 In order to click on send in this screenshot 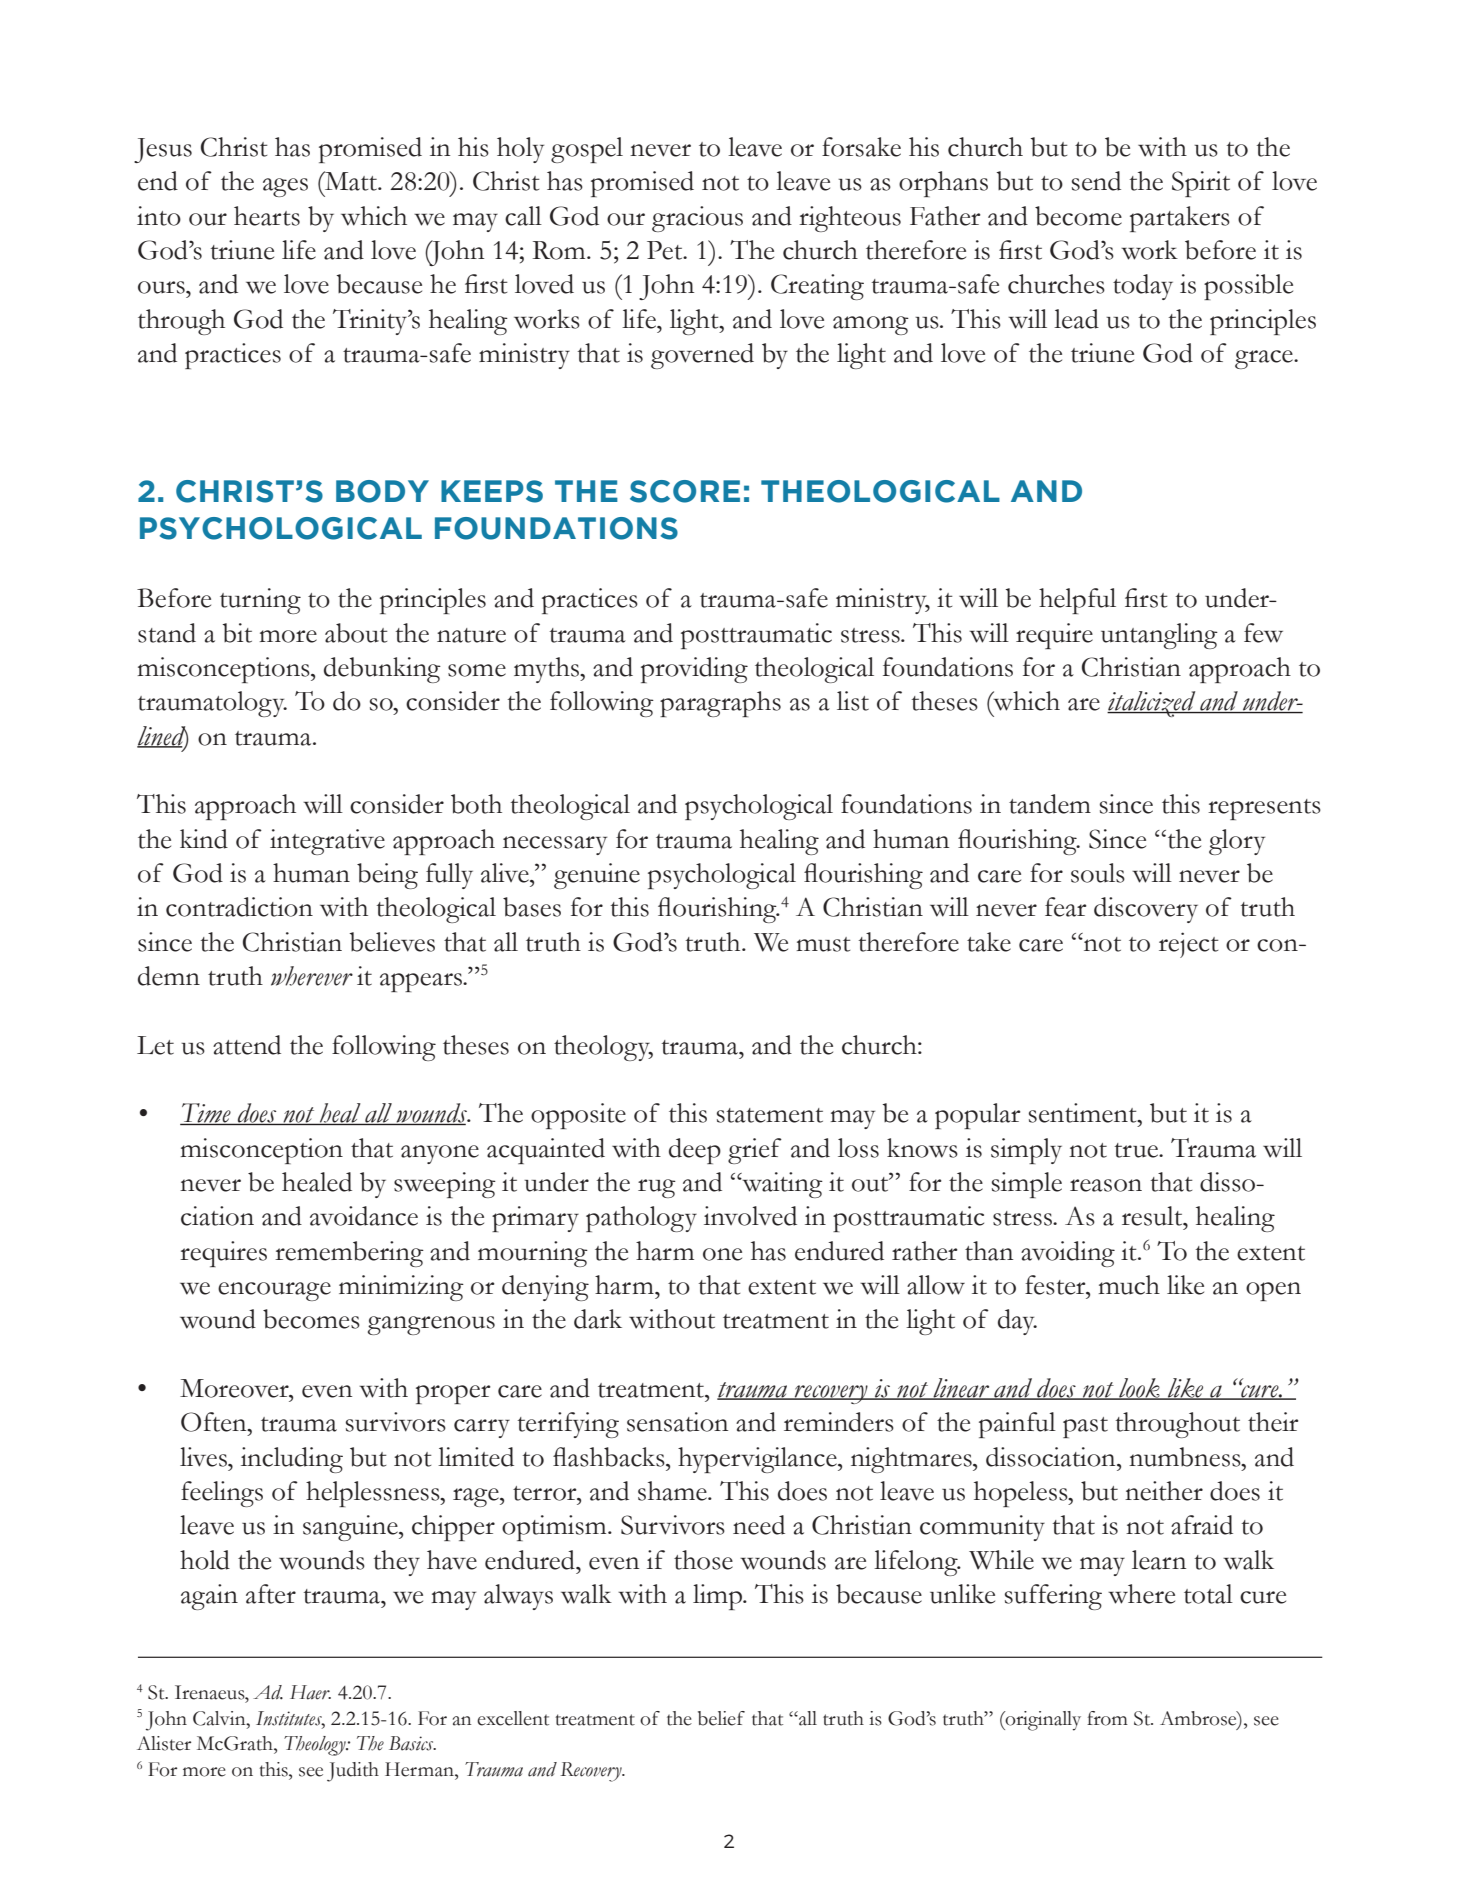, I will do `click(1096, 181)`.
